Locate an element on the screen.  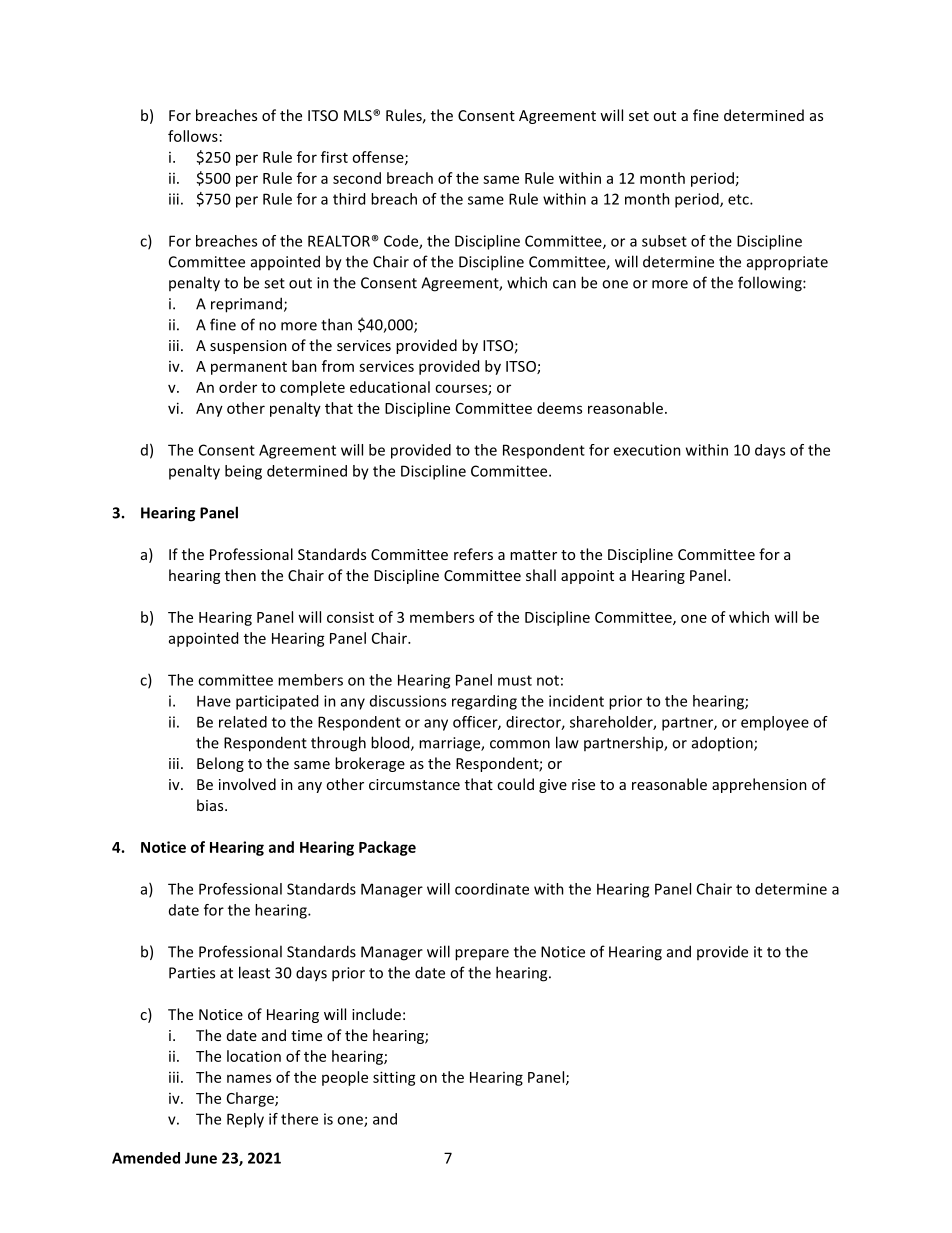
bias is located at coordinates (211, 805).
